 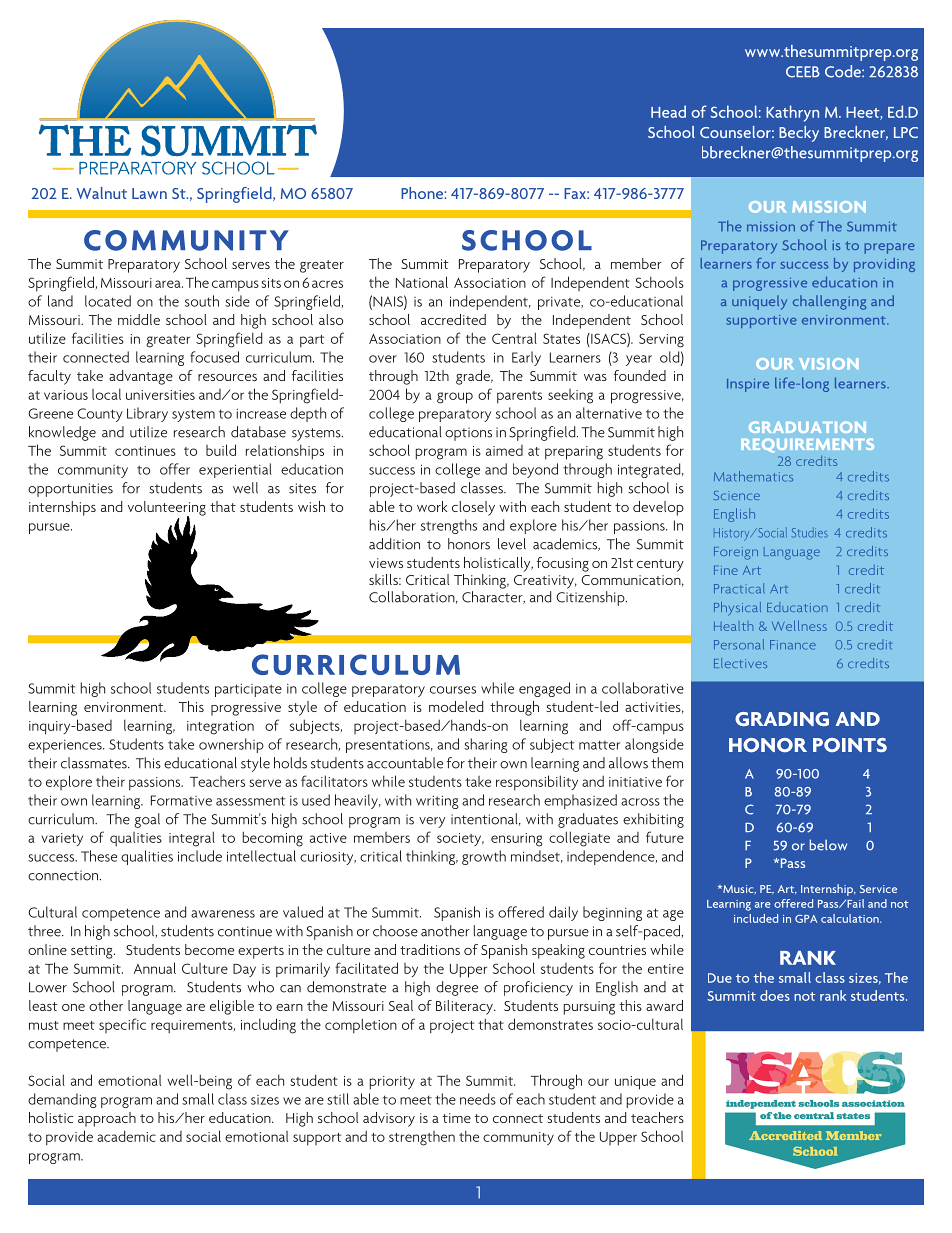 I want to click on Physical, so click(x=737, y=609).
